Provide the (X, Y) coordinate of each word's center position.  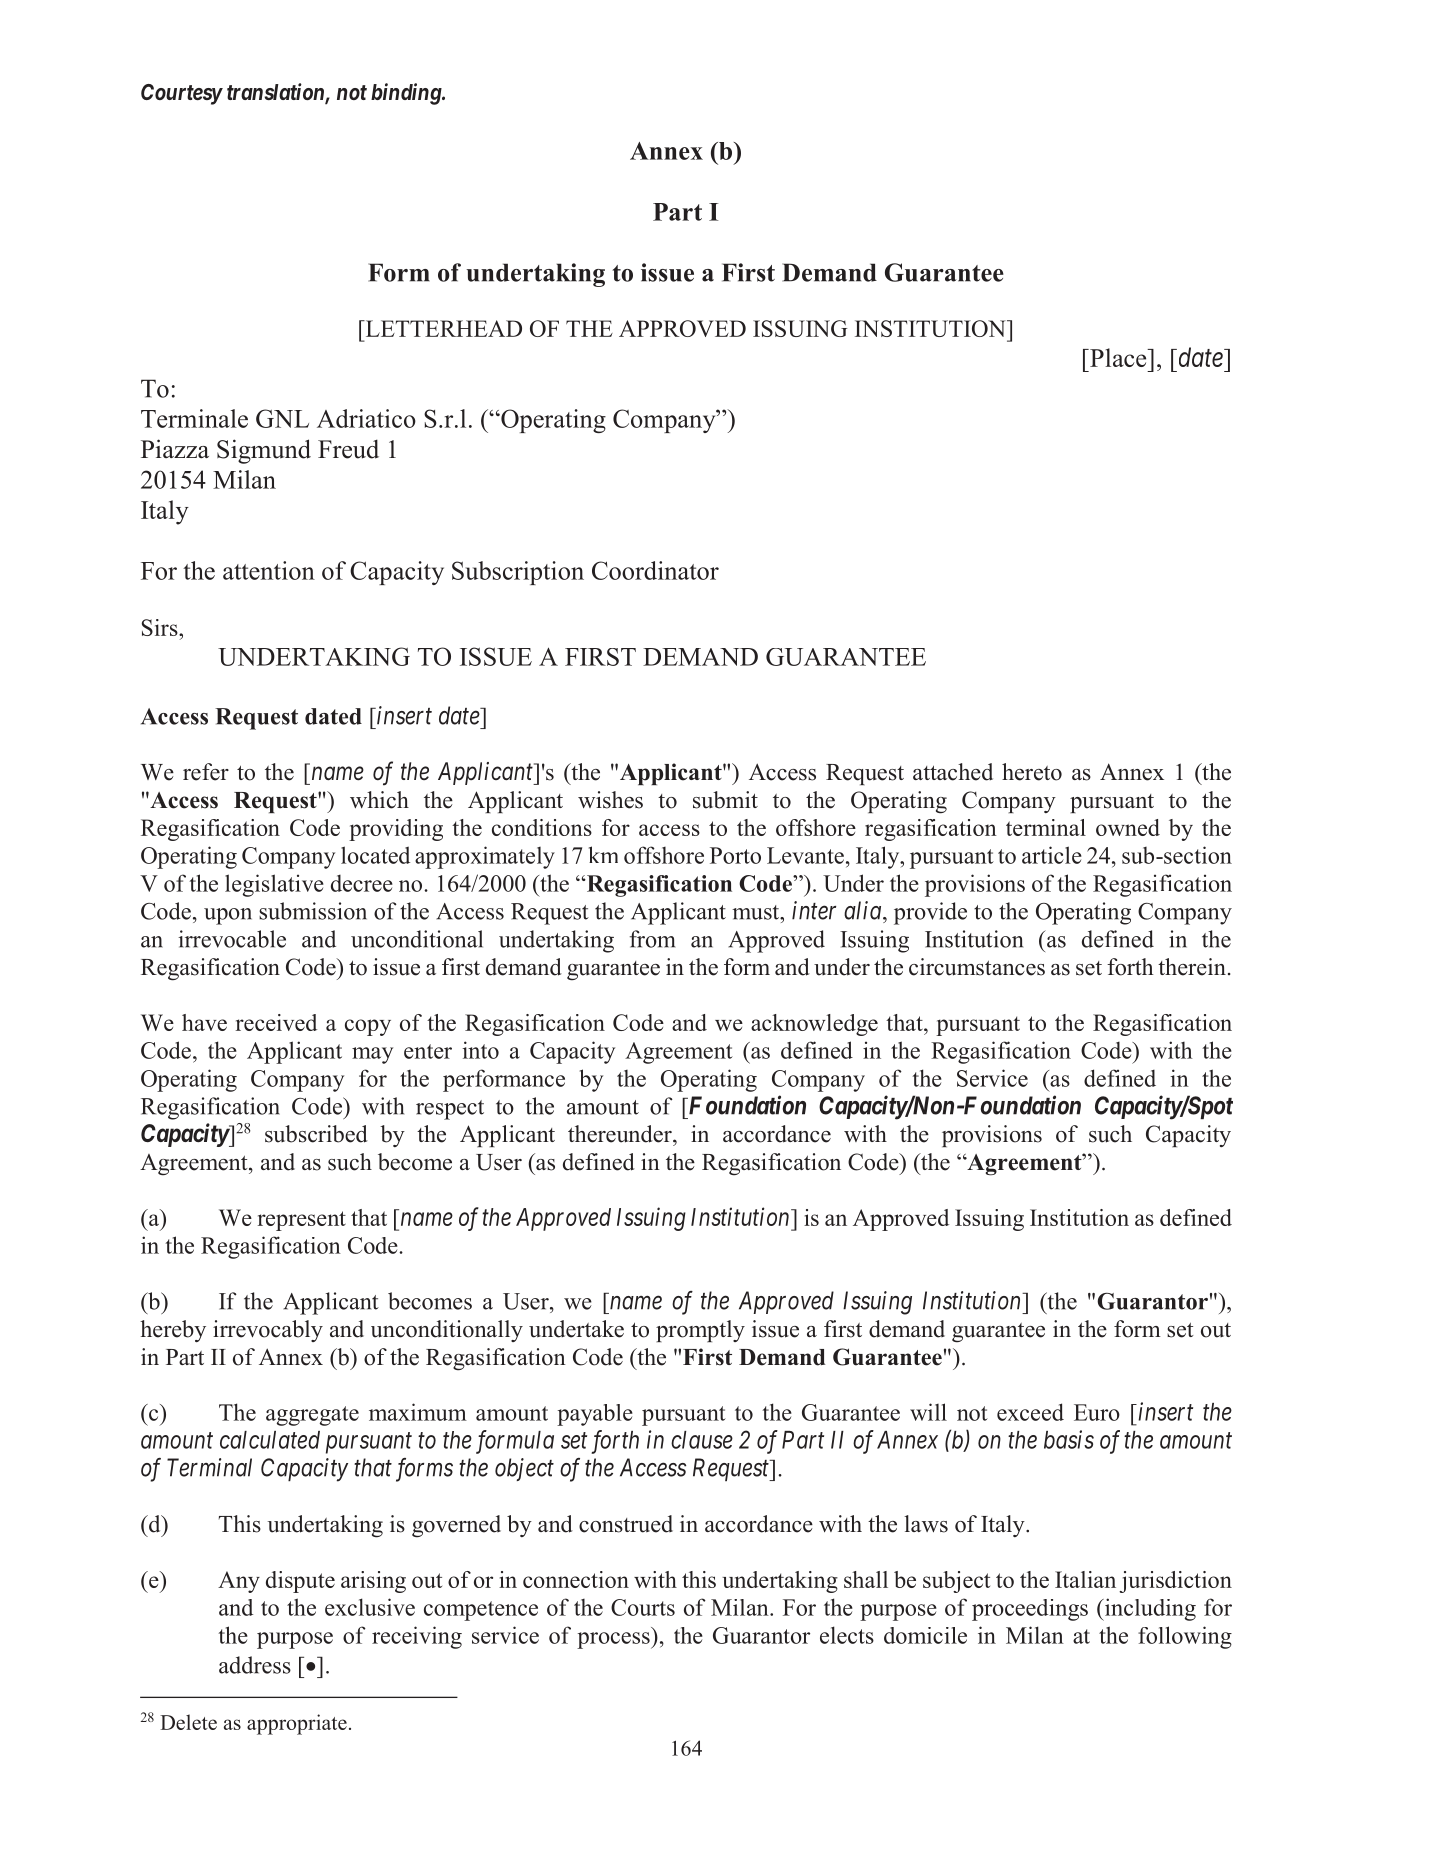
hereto (1032, 772)
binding (407, 94)
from (652, 939)
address (255, 1665)
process (614, 1640)
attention (269, 570)
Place (1118, 357)
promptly (700, 1331)
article (1052, 855)
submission (313, 911)
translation (276, 93)
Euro (1097, 1412)
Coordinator (655, 570)
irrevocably (268, 1331)
